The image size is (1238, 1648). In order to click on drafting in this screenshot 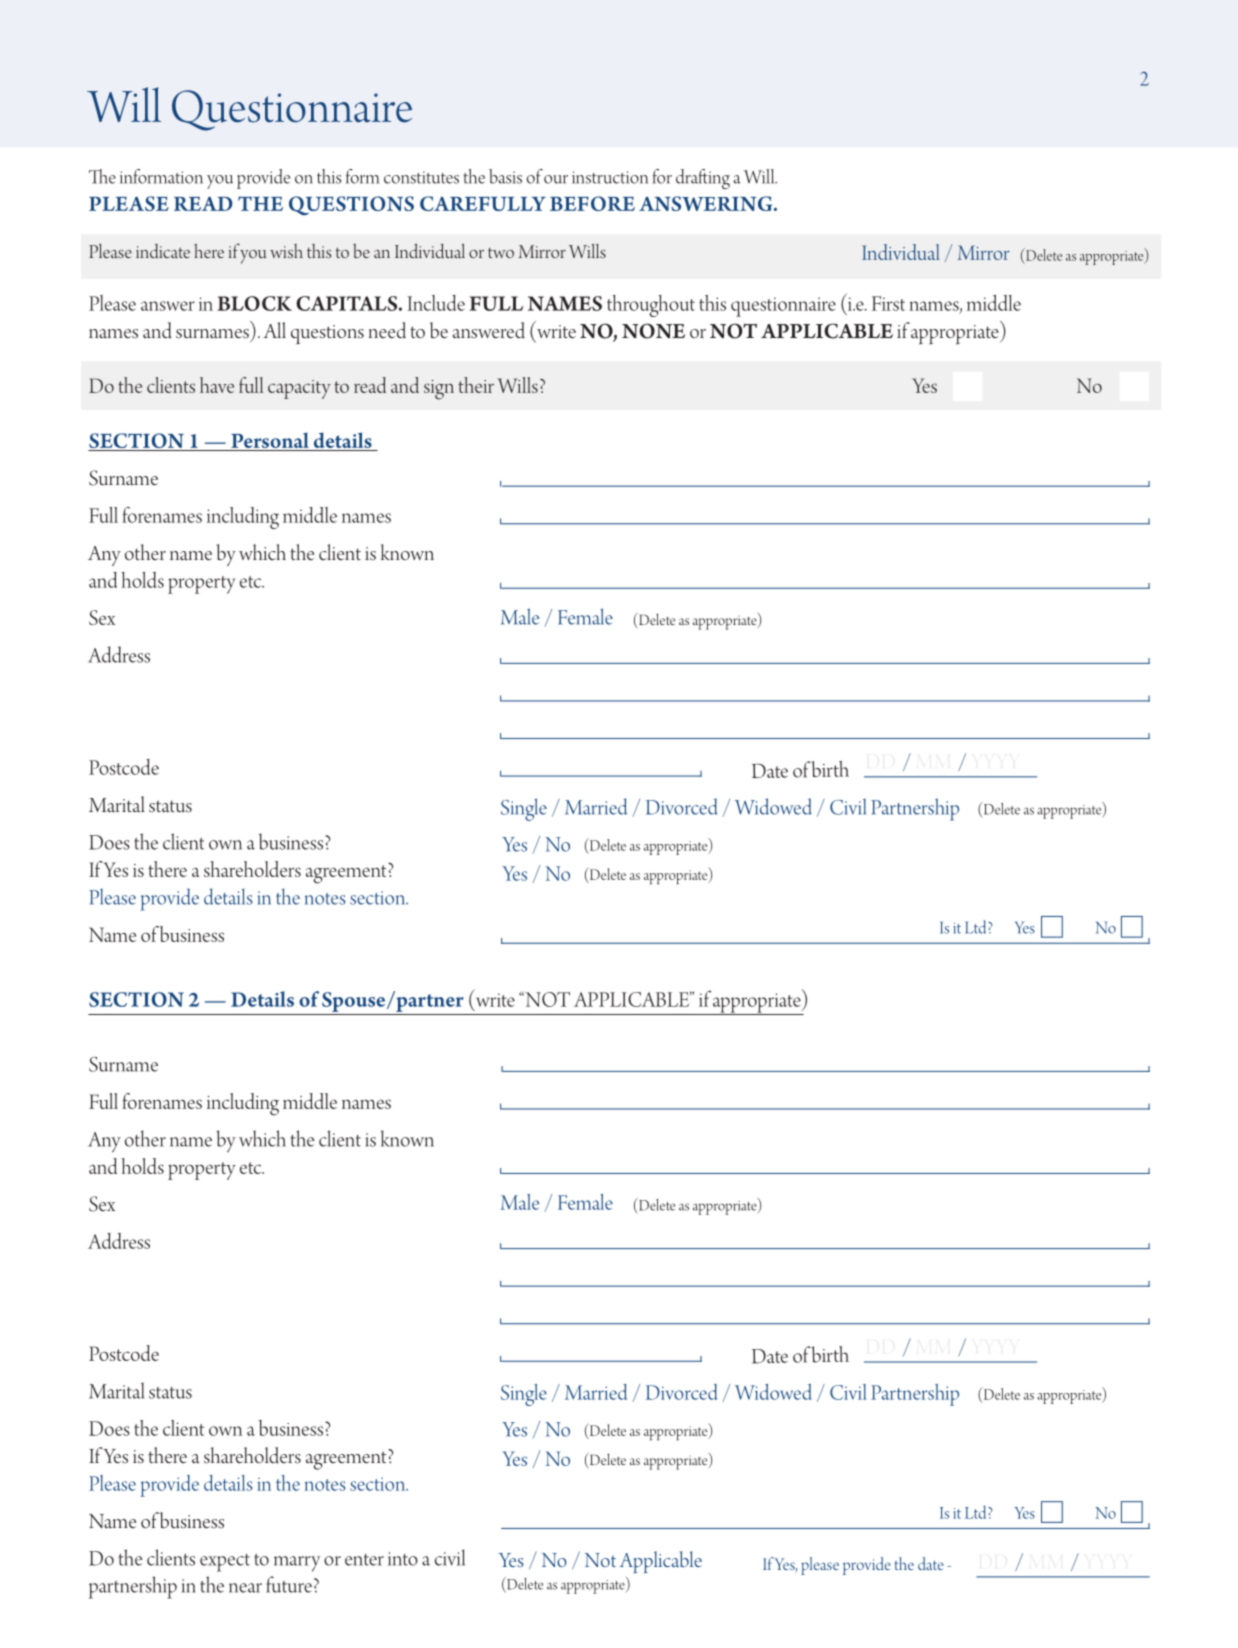, I will do `click(703, 179)`.
